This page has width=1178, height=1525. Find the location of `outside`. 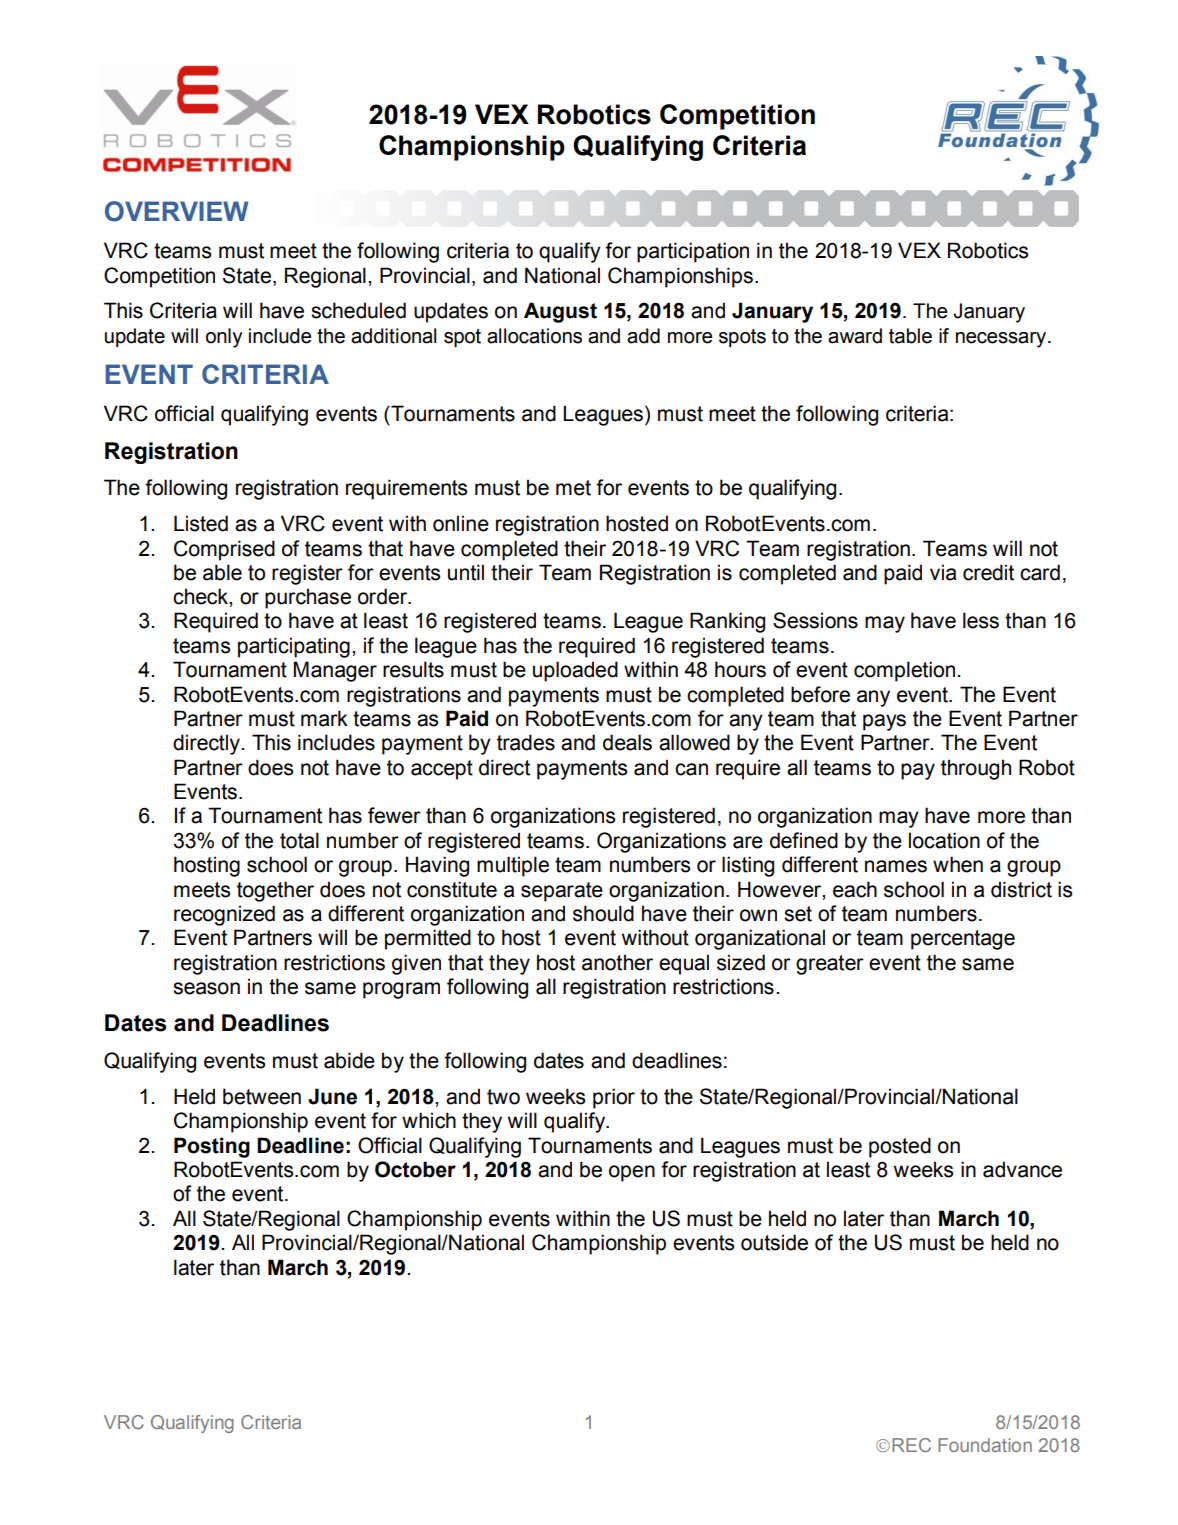

outside is located at coordinates (774, 1242).
